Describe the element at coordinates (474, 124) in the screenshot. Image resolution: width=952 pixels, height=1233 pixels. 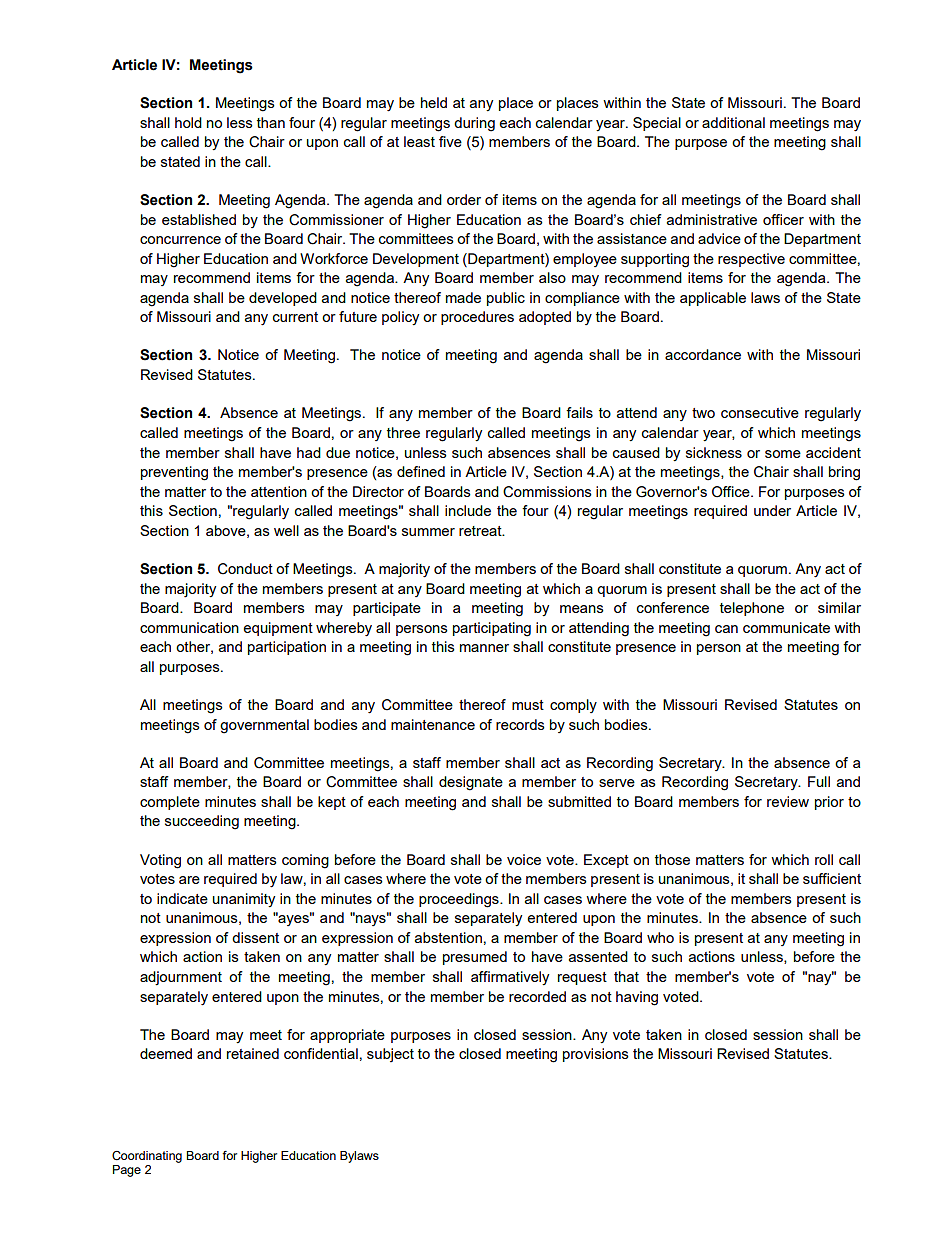
I see `during` at that location.
